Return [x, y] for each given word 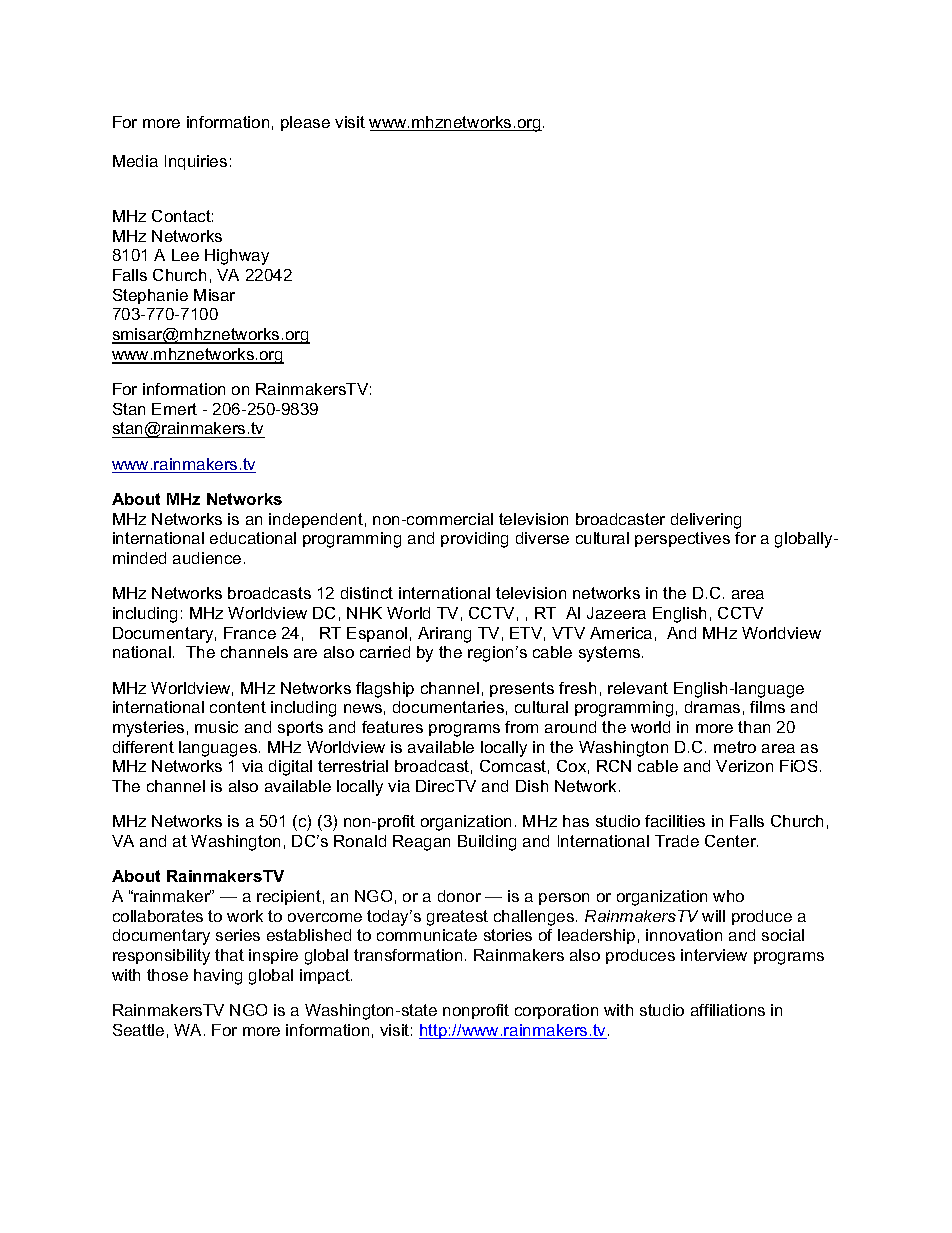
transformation [408, 955]
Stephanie [150, 296]
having [218, 977]
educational [253, 538]
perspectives [682, 539]
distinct [367, 593]
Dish [532, 786]
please [305, 123]
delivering [706, 521]
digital [290, 768]
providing [474, 540]
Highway [237, 257]
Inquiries [196, 162]
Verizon [744, 766]
